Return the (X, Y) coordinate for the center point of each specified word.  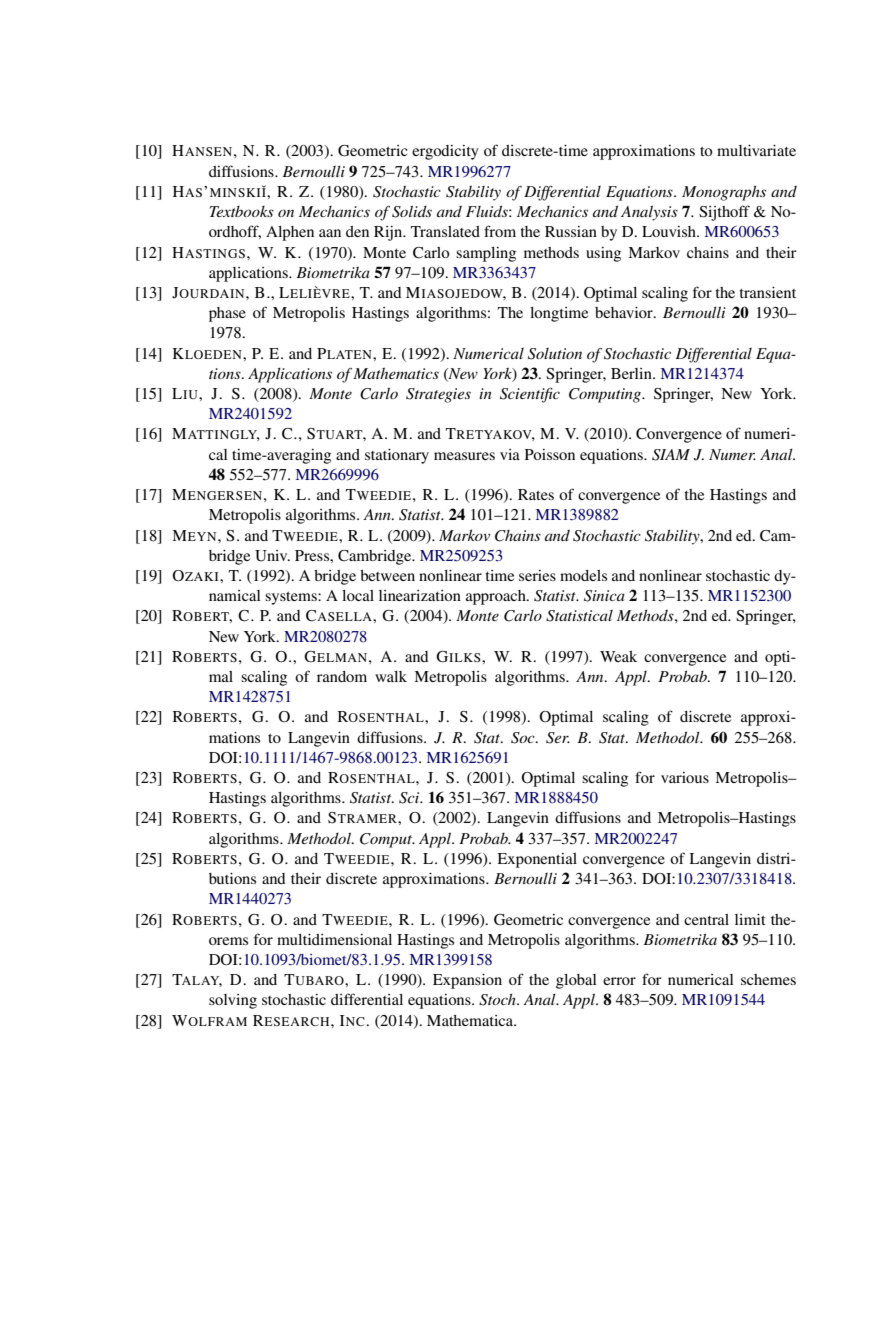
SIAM (671, 455)
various (685, 777)
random (342, 676)
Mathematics (396, 373)
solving (233, 1001)
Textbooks (241, 211)
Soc (524, 738)
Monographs (724, 193)
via (510, 454)
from (500, 231)
